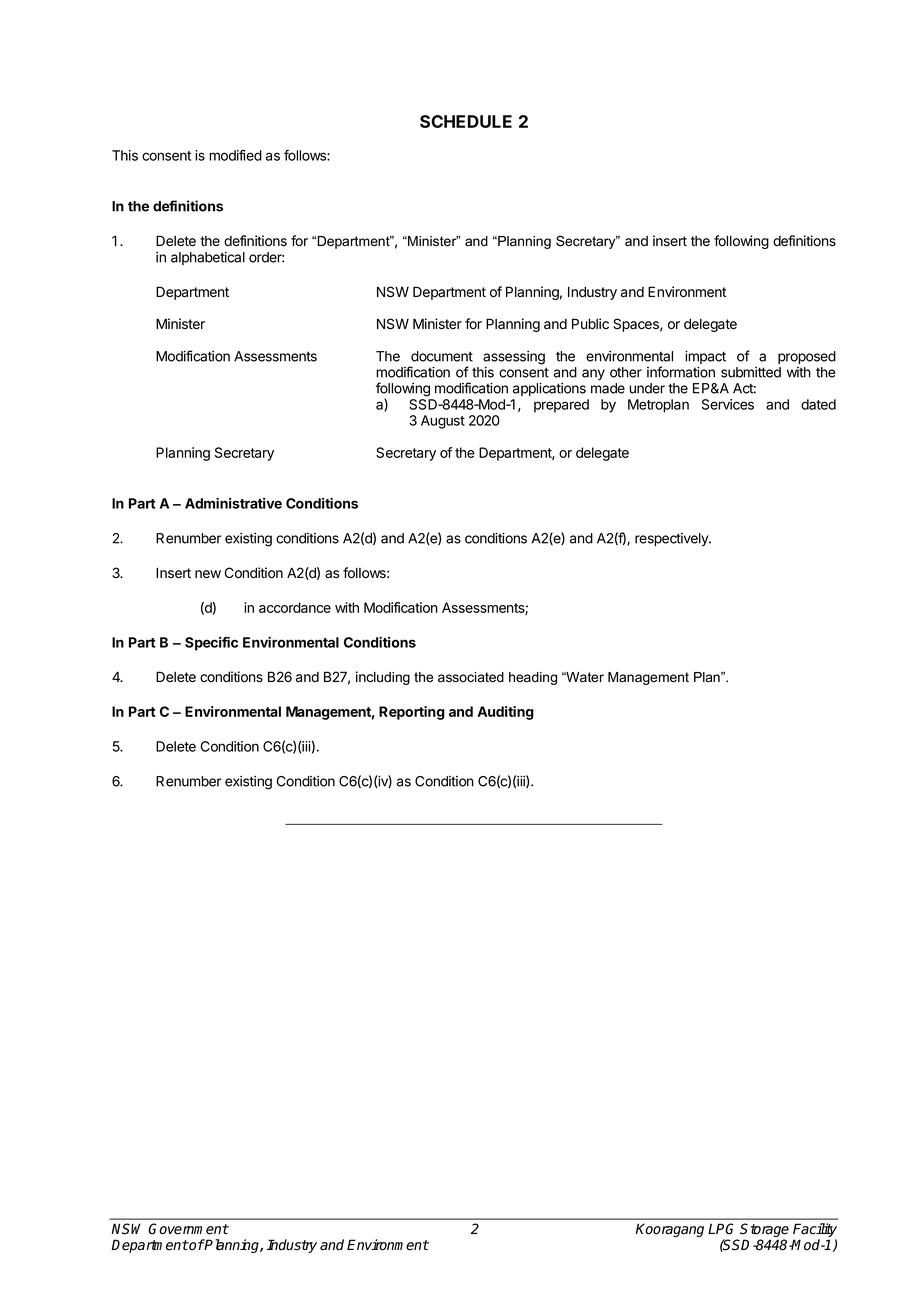 This screenshot has width=924, height=1308. Describe the element at coordinates (443, 422) in the screenshot. I see `August` at that location.
